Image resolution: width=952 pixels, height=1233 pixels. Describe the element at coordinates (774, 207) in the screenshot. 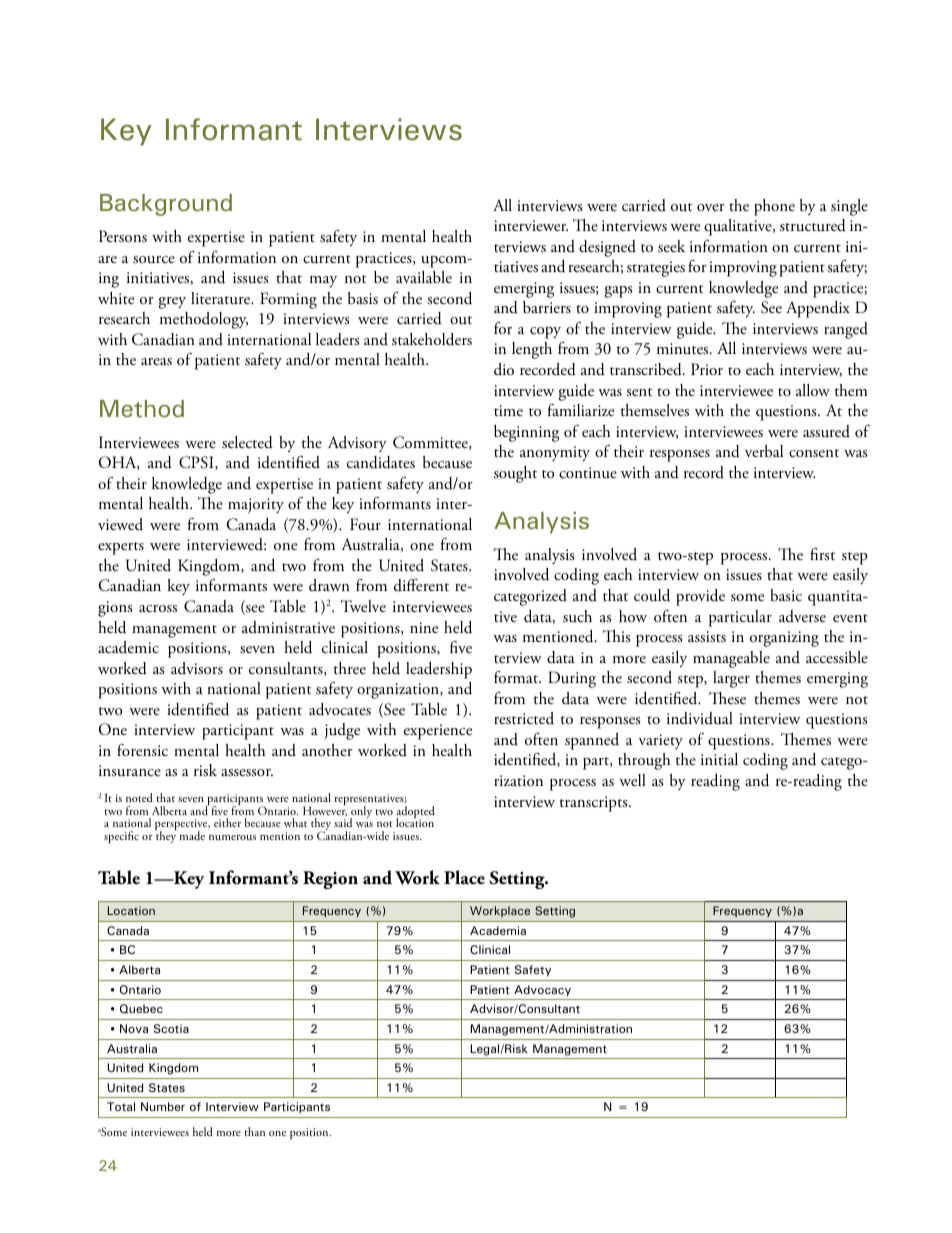

I see `phone` at that location.
